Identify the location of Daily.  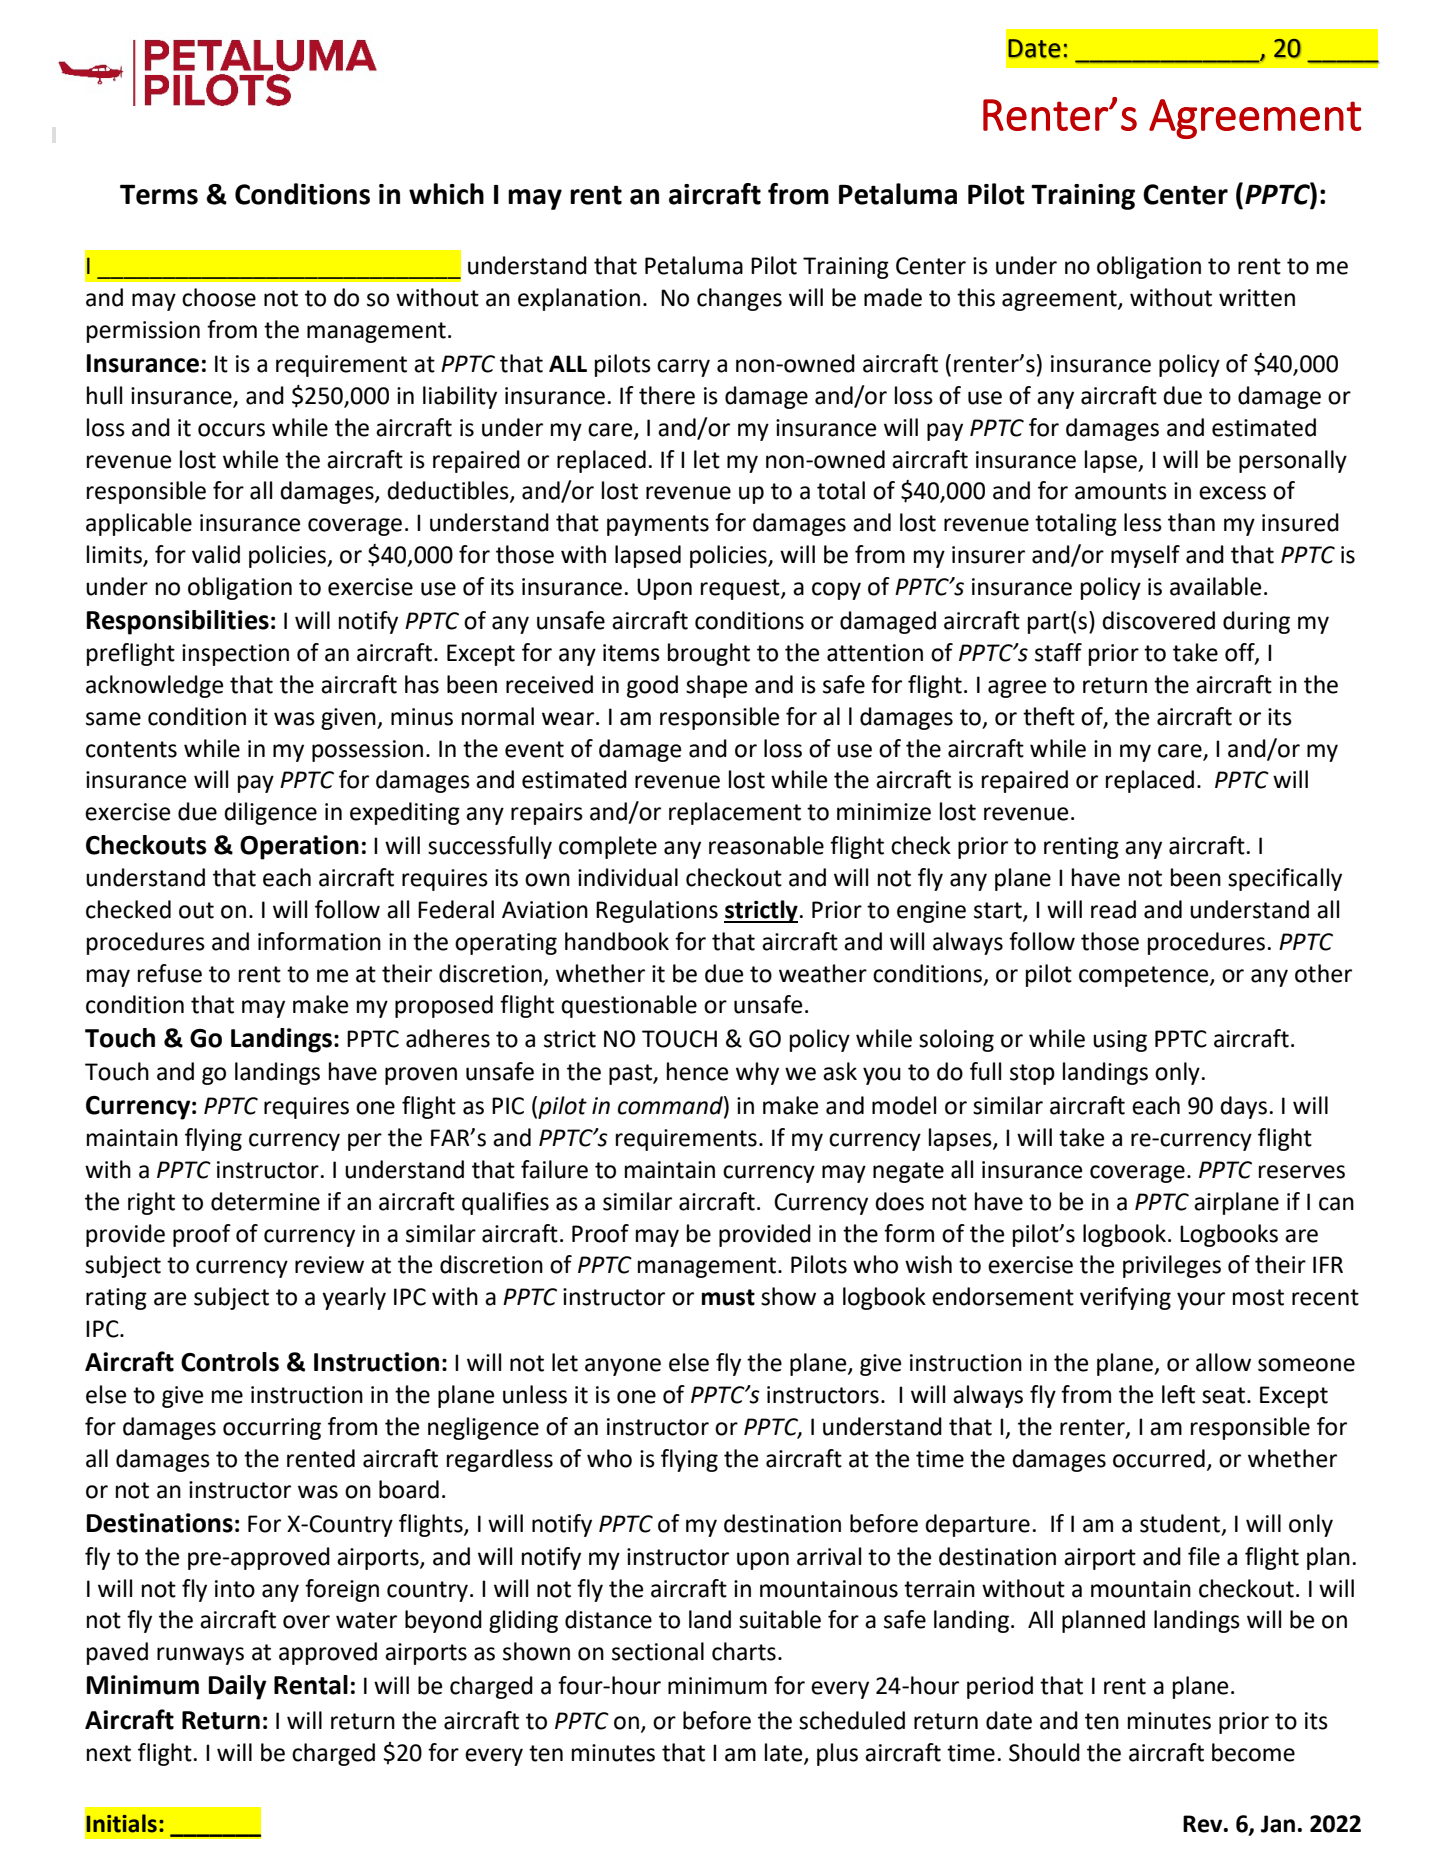
(238, 1687).
